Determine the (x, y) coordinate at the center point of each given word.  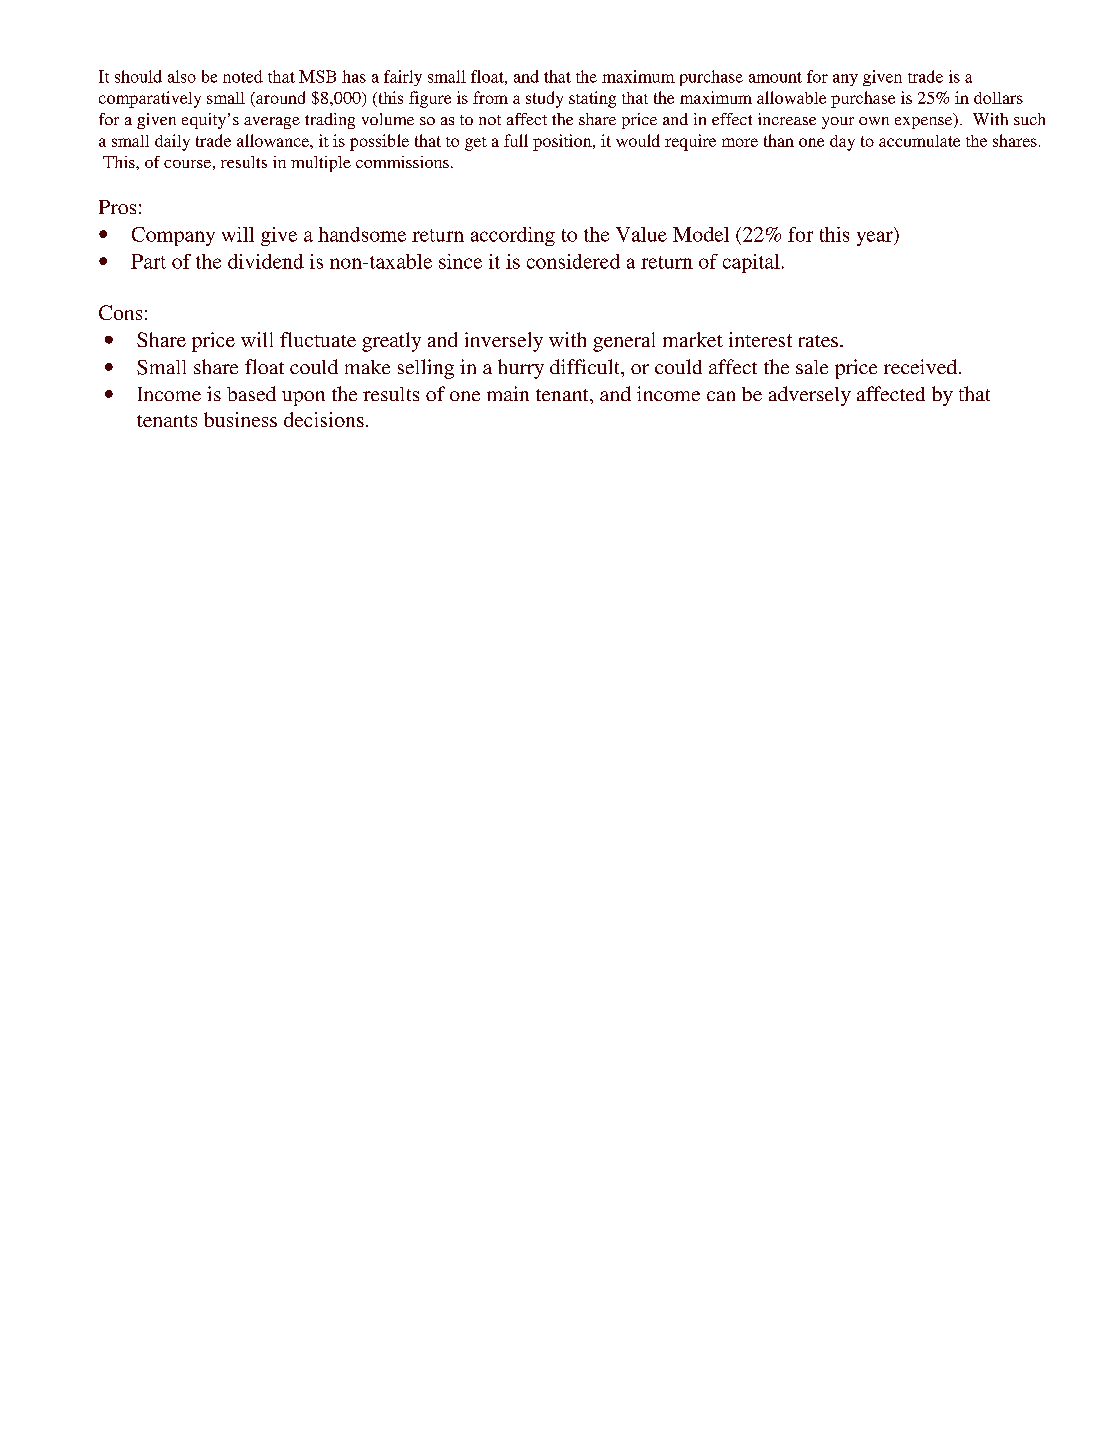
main (508, 393)
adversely (810, 396)
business (240, 419)
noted (243, 76)
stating (592, 99)
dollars (998, 98)
